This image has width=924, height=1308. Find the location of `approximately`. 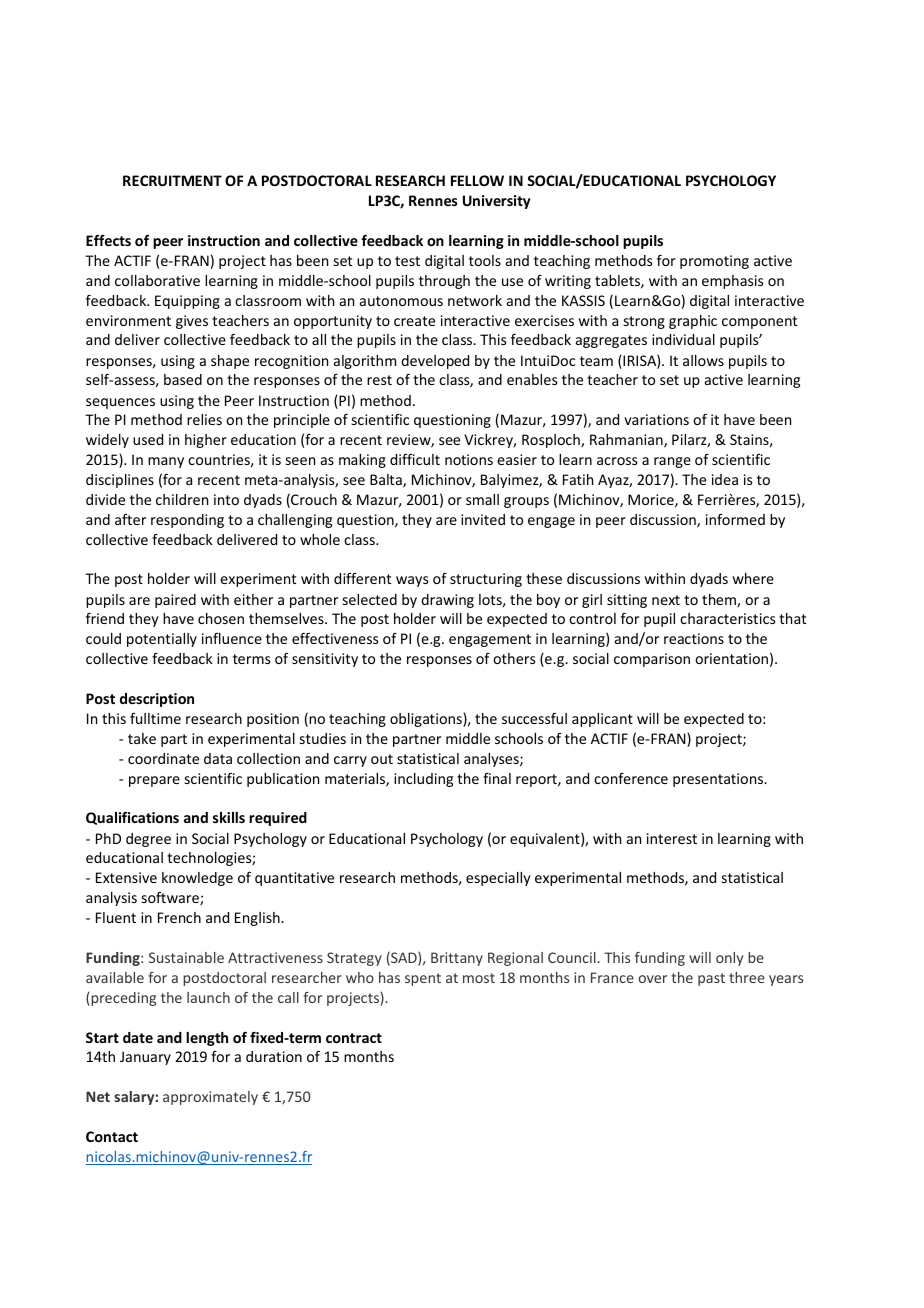

approximately is located at coordinates (210, 1098).
